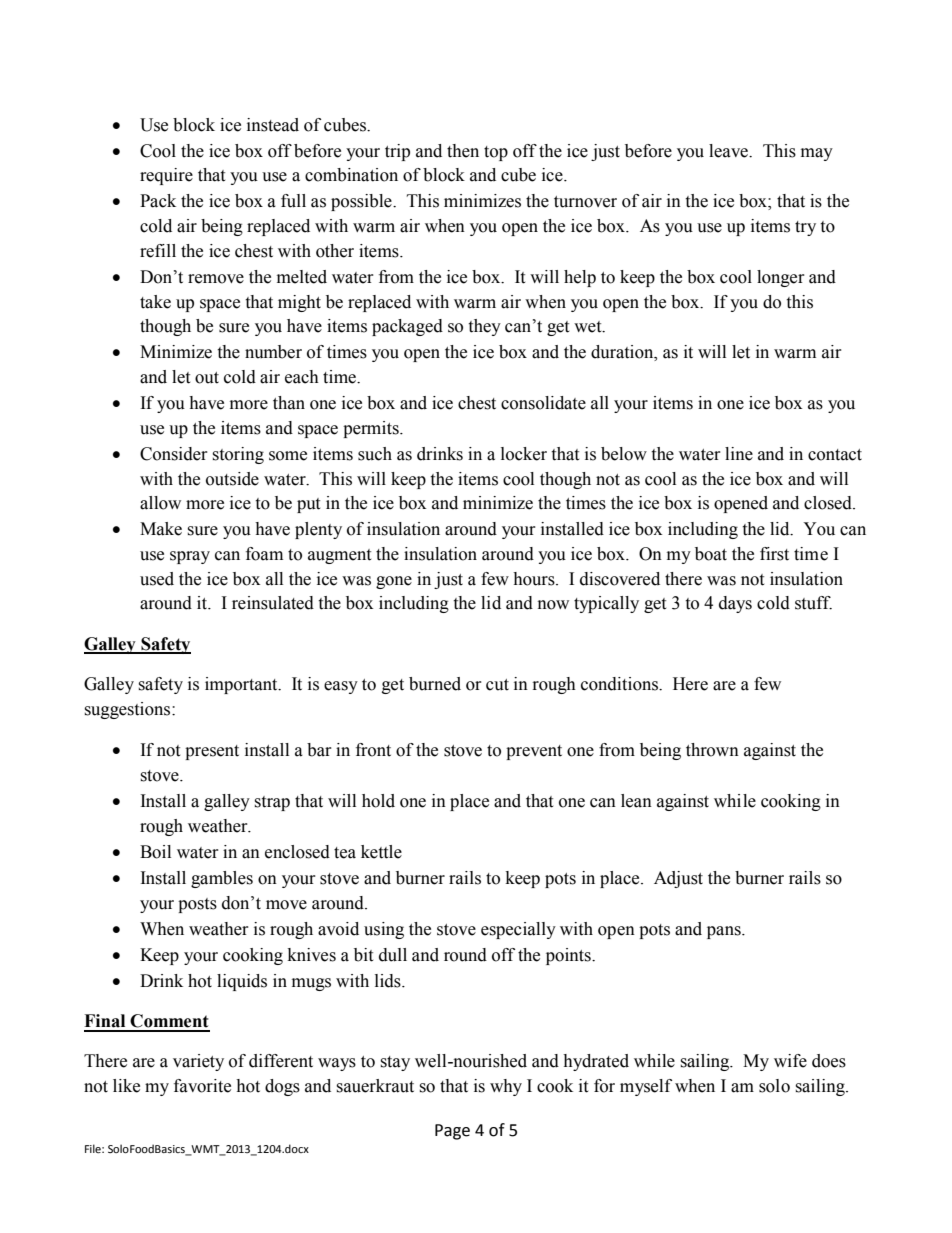  Describe the element at coordinates (166, 176) in the screenshot. I see `require` at that location.
